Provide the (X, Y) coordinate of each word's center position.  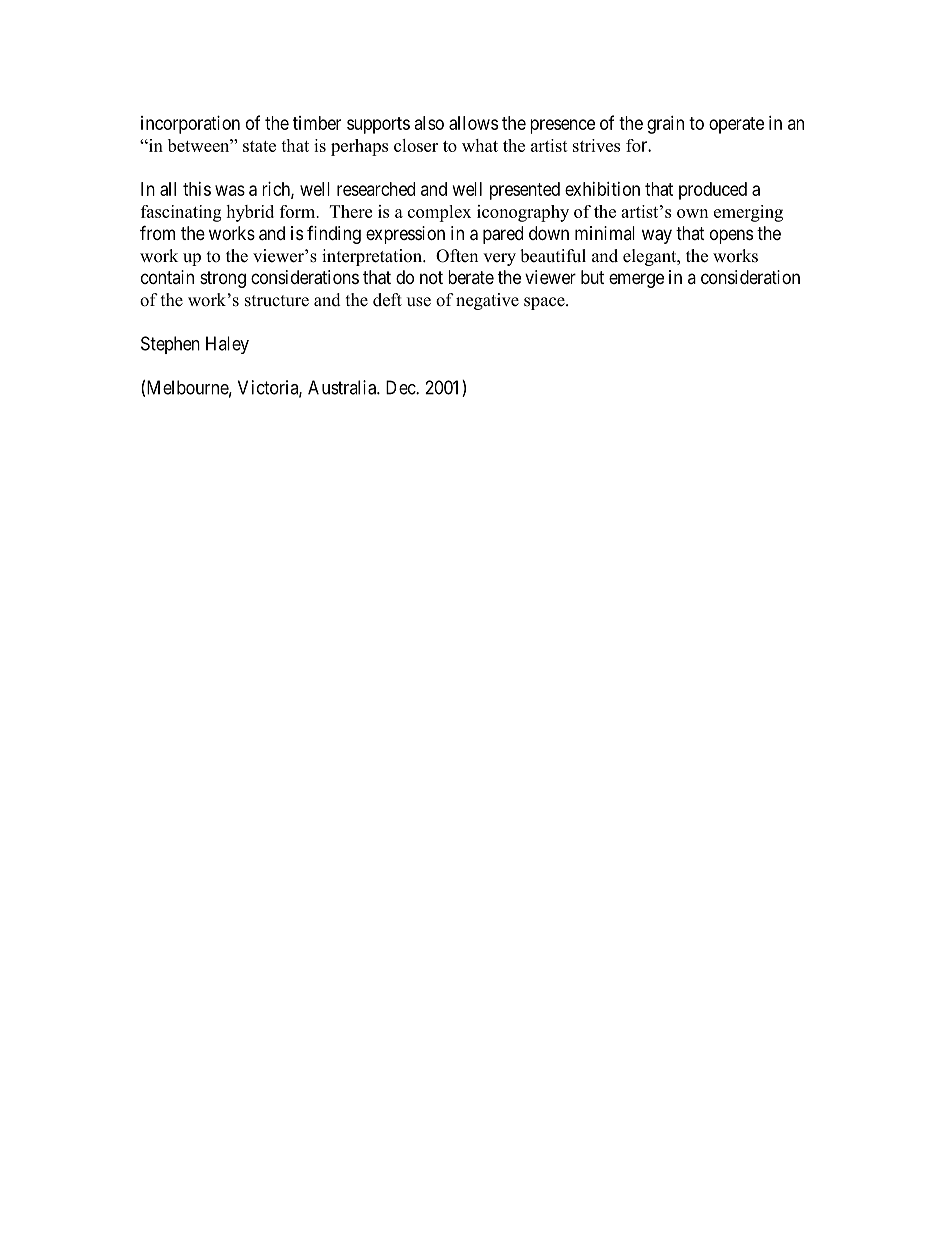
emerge (636, 280)
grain (665, 125)
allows (473, 123)
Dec (401, 387)
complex (439, 213)
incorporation (190, 125)
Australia (343, 387)
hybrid (250, 213)
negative (487, 301)
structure (277, 301)
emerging (748, 213)
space (545, 303)
